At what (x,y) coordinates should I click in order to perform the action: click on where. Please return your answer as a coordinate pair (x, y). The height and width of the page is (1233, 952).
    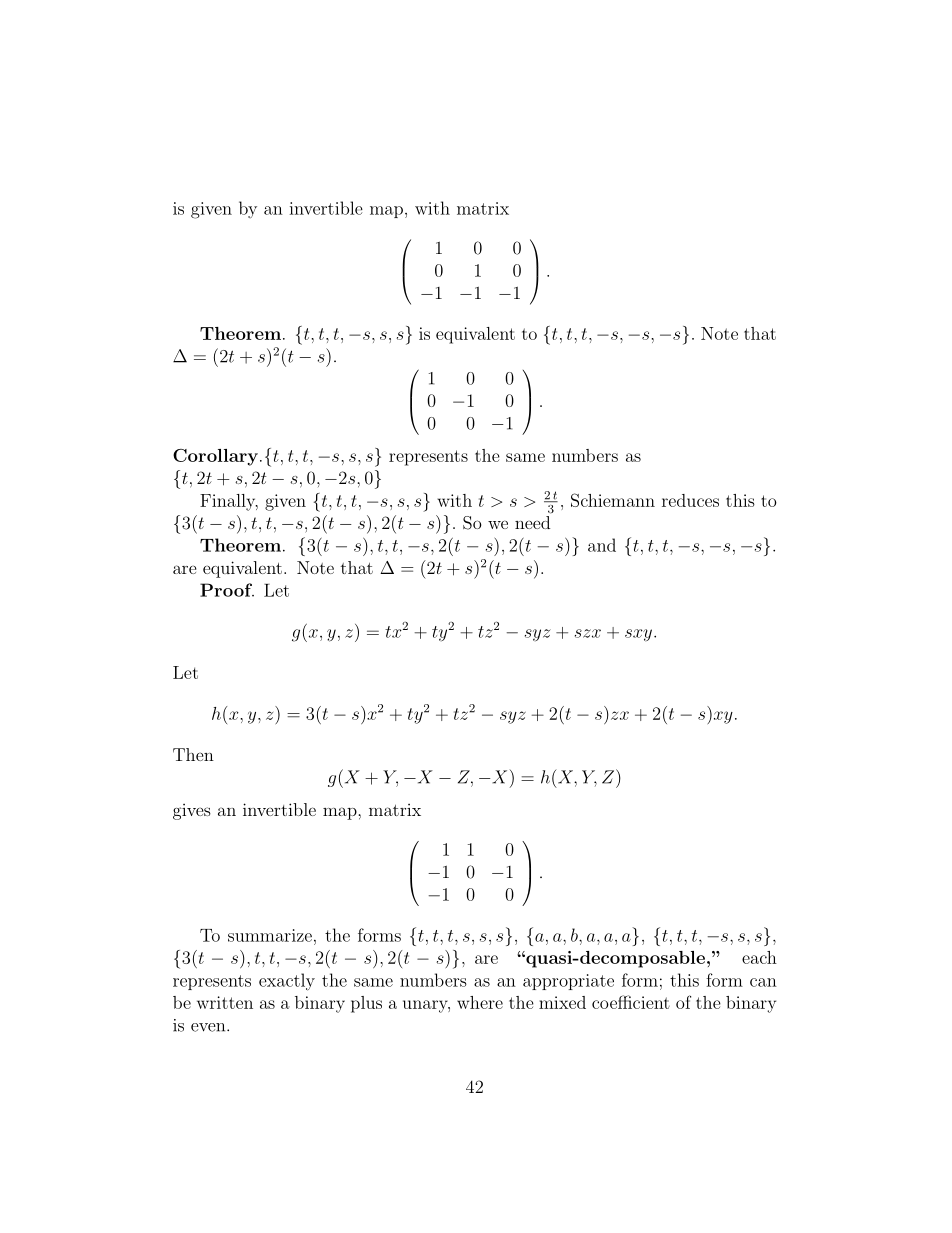
    Looking at the image, I should click on (480, 1002).
